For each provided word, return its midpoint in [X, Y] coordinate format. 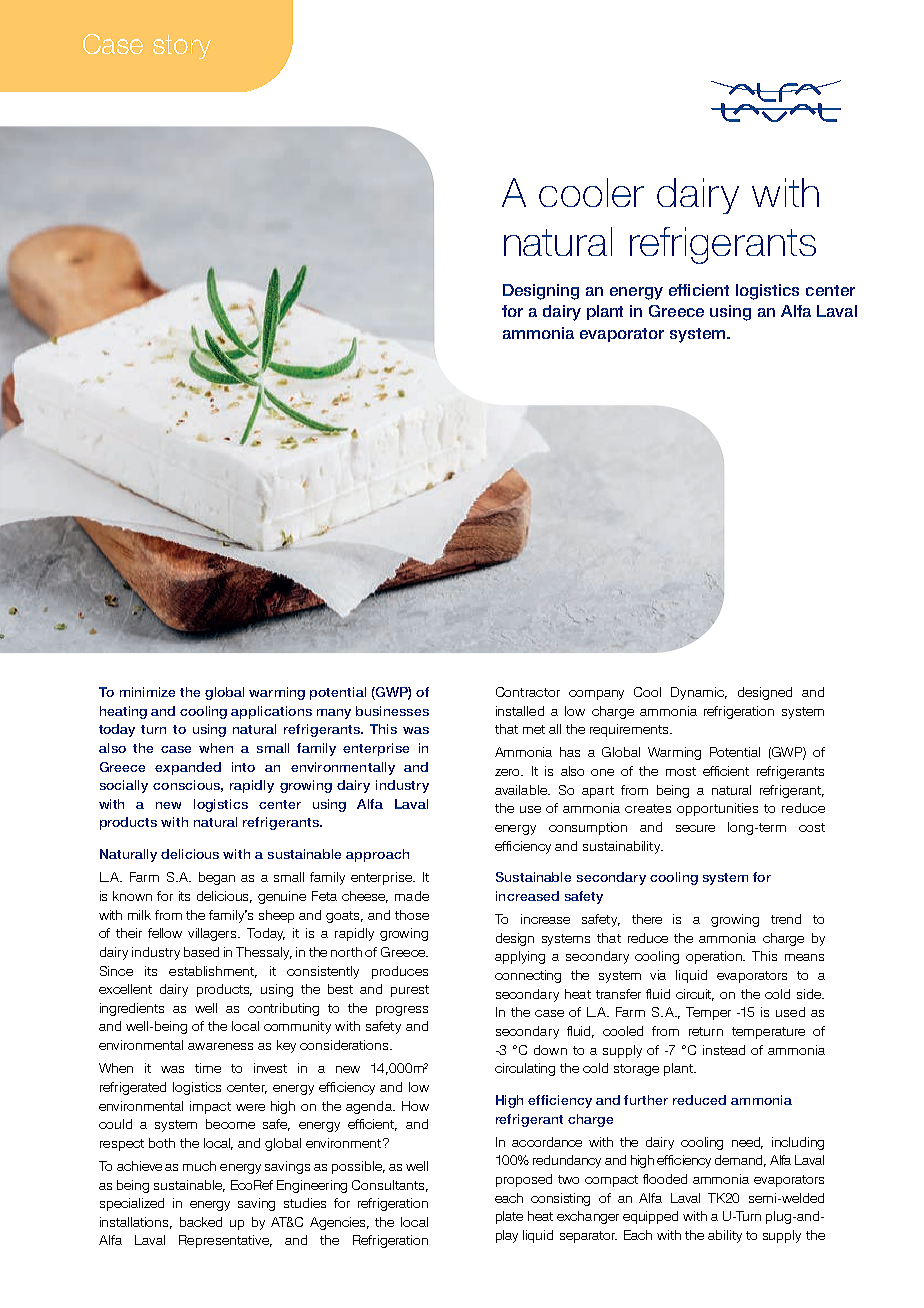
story [182, 47]
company [596, 695]
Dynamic [699, 693]
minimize [147, 692]
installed [520, 711]
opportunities [717, 809]
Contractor [528, 692]
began [217, 878]
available [522, 790]
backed [201, 1222]
